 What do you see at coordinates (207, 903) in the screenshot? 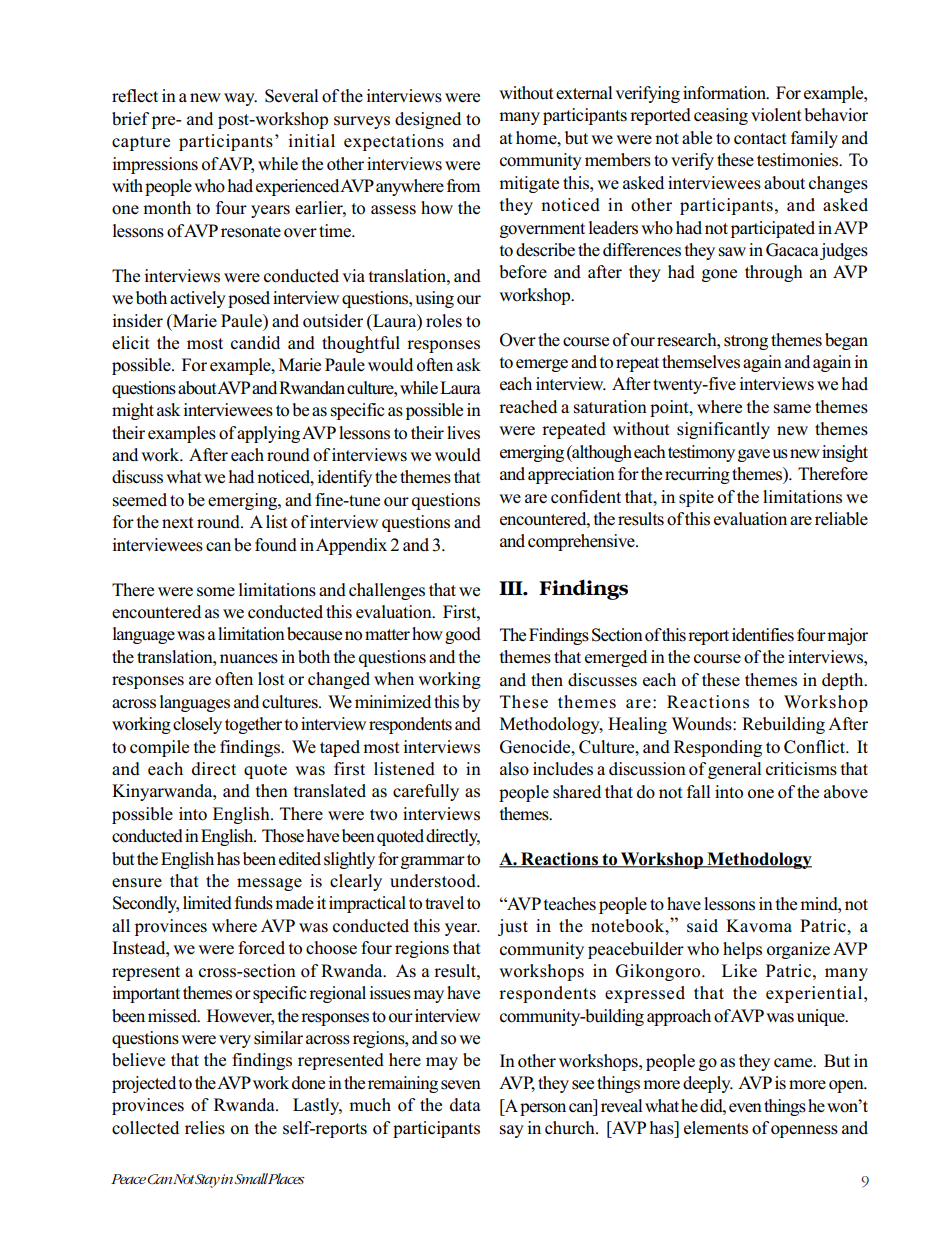
I see `limited` at bounding box center [207, 903].
